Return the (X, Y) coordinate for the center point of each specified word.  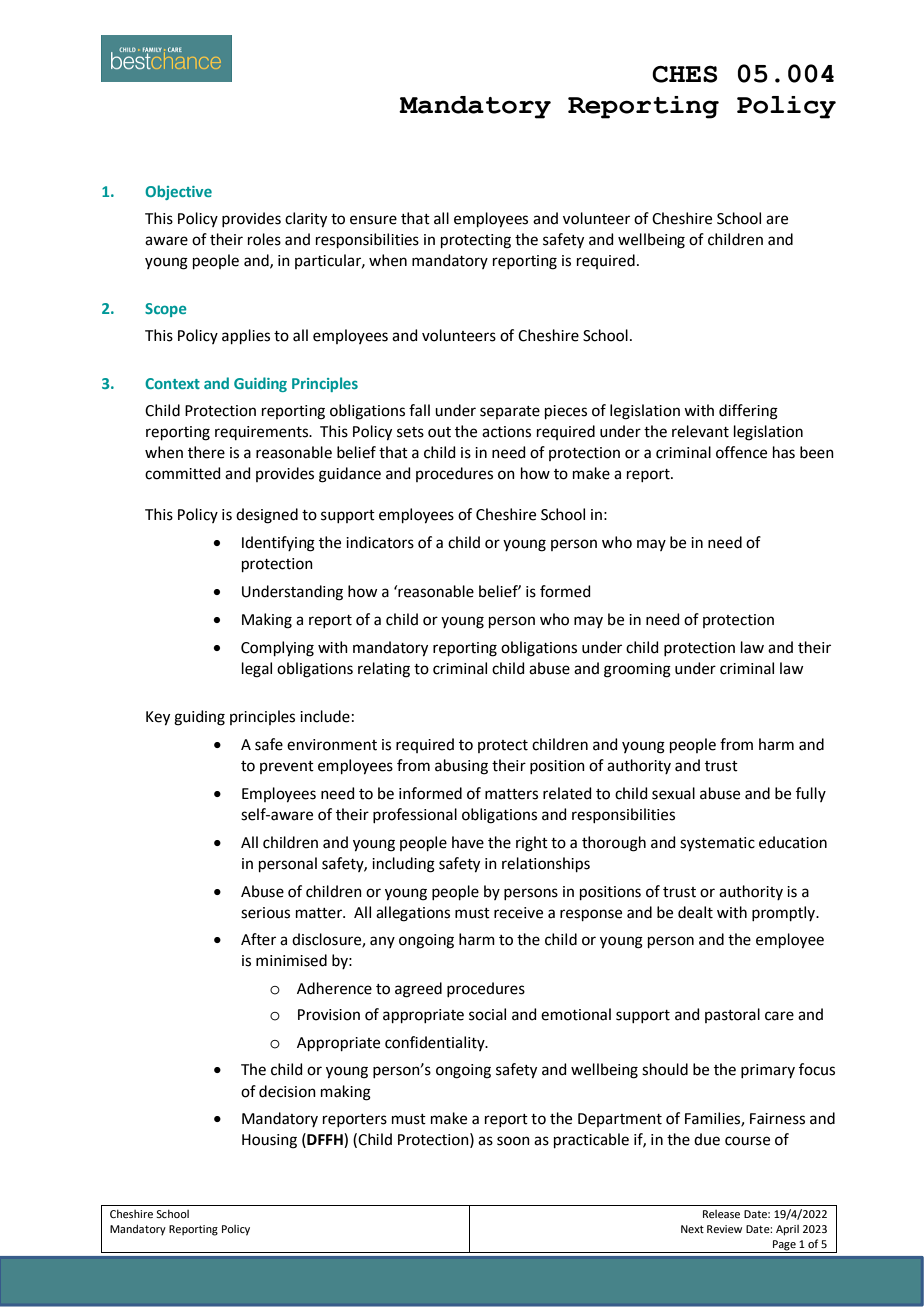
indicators (380, 542)
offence (741, 452)
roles (264, 239)
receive (518, 913)
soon (513, 1141)
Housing (269, 1141)
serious (265, 913)
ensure (373, 220)
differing (748, 412)
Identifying (278, 544)
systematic (717, 844)
